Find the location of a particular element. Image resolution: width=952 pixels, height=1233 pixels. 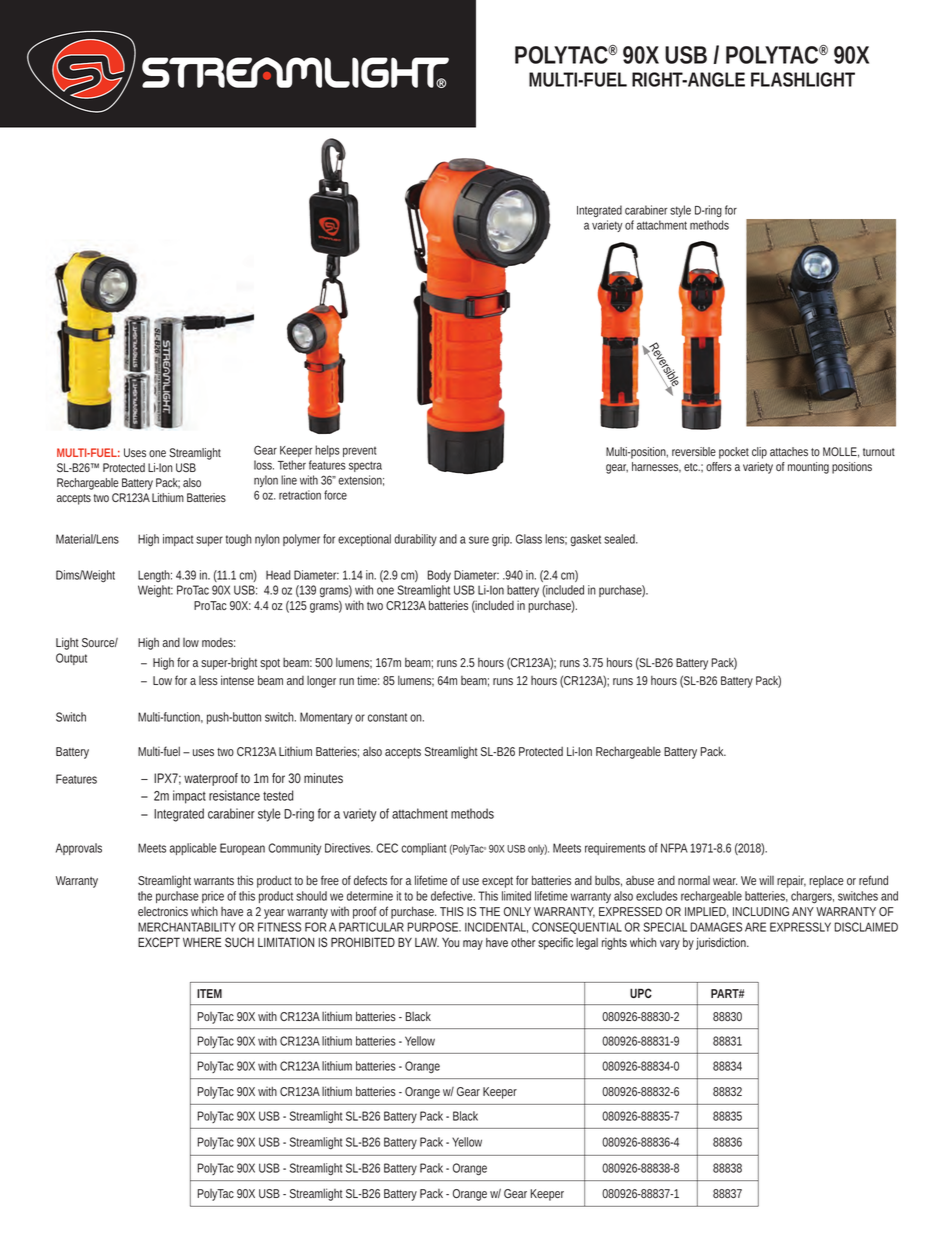

modes is located at coordinates (218, 642).
